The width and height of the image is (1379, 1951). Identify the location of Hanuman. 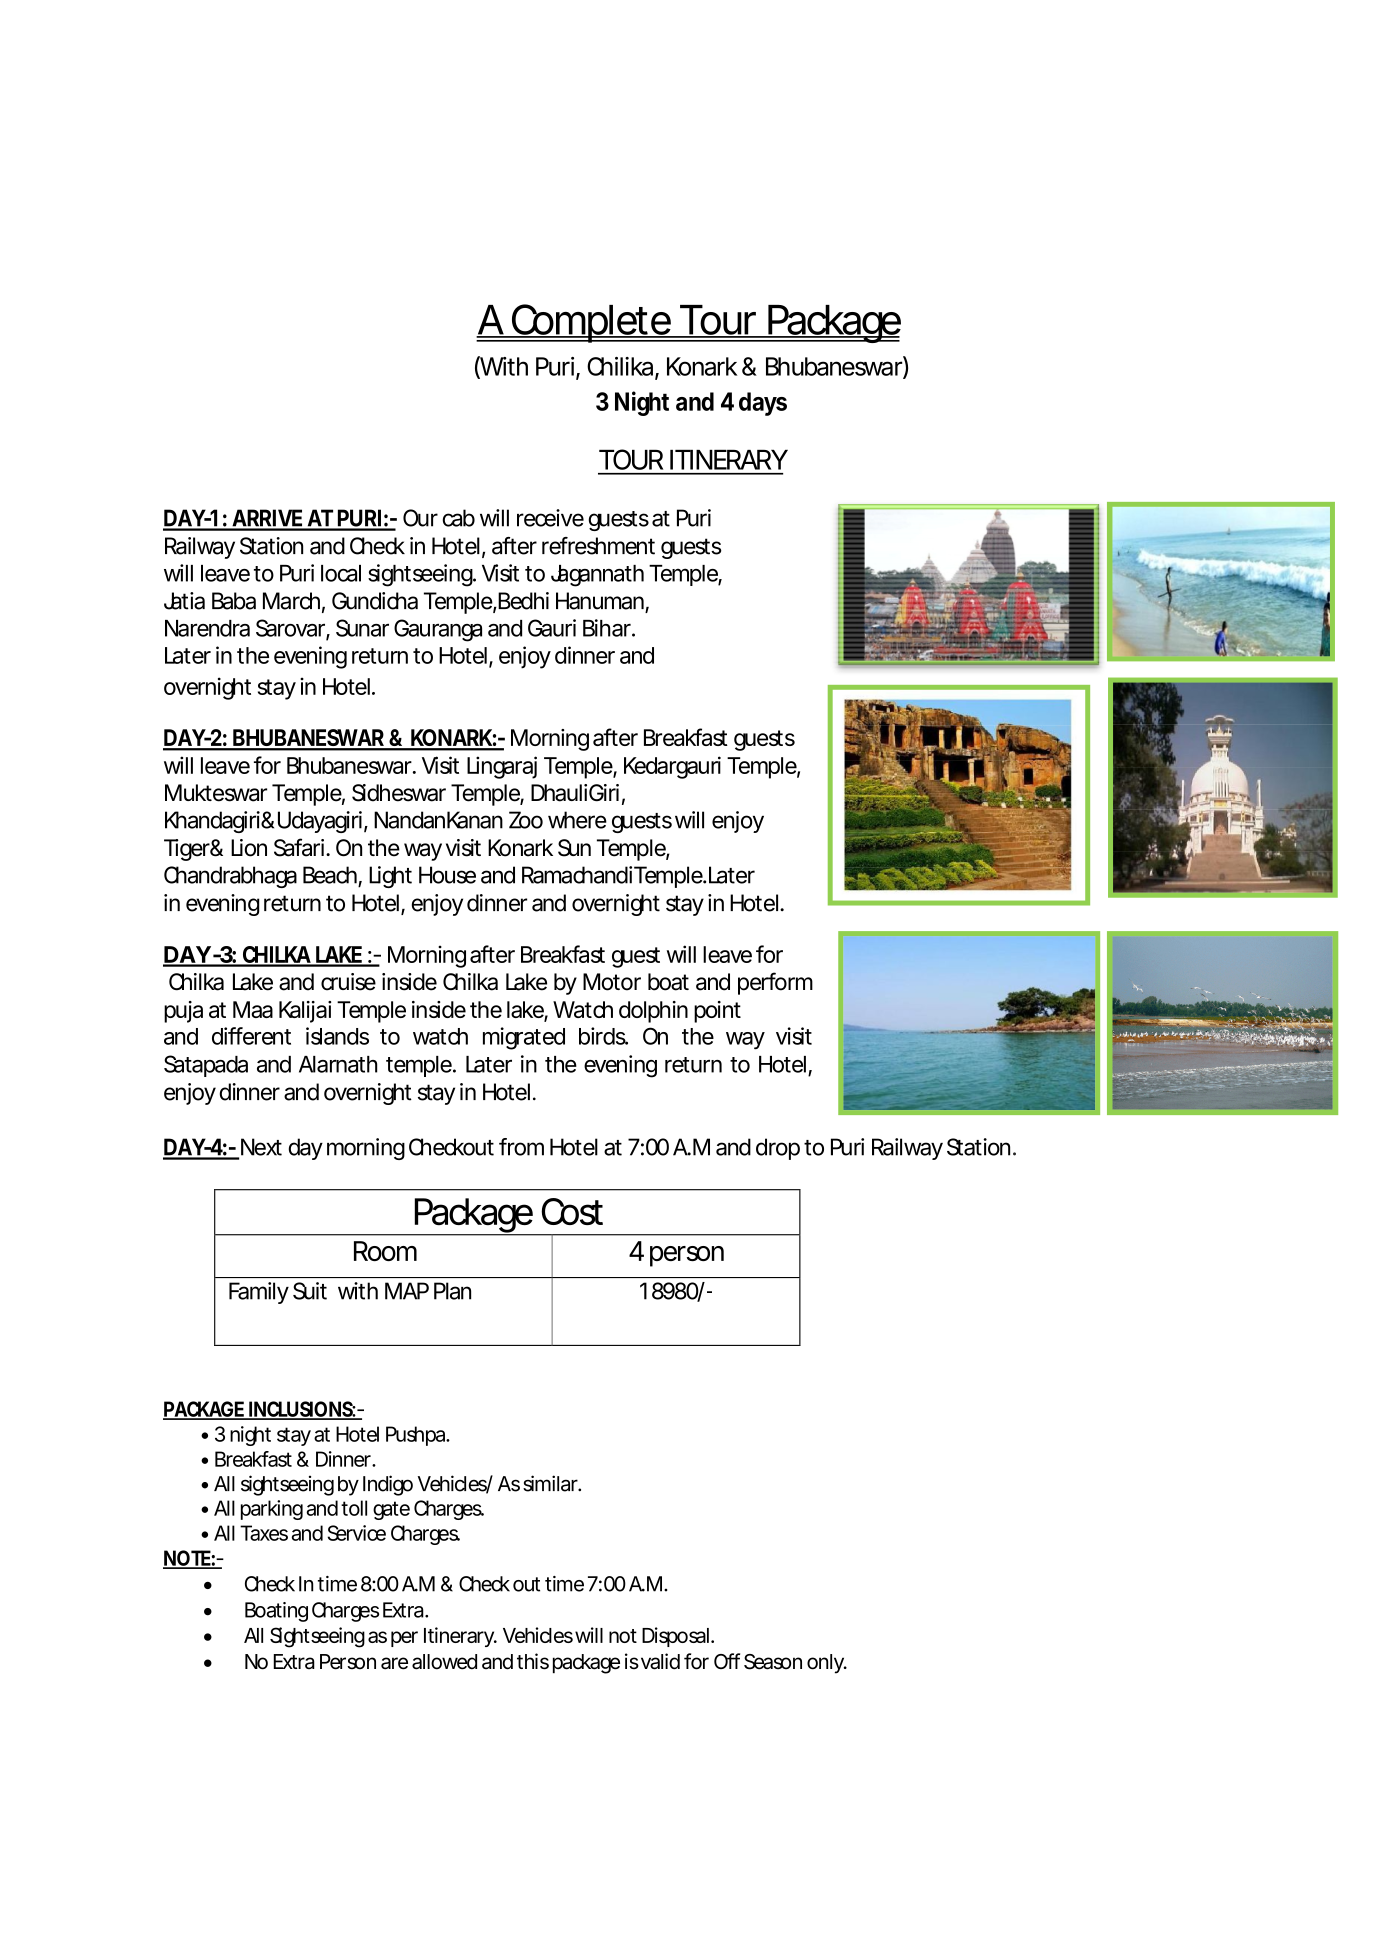
(601, 602).
